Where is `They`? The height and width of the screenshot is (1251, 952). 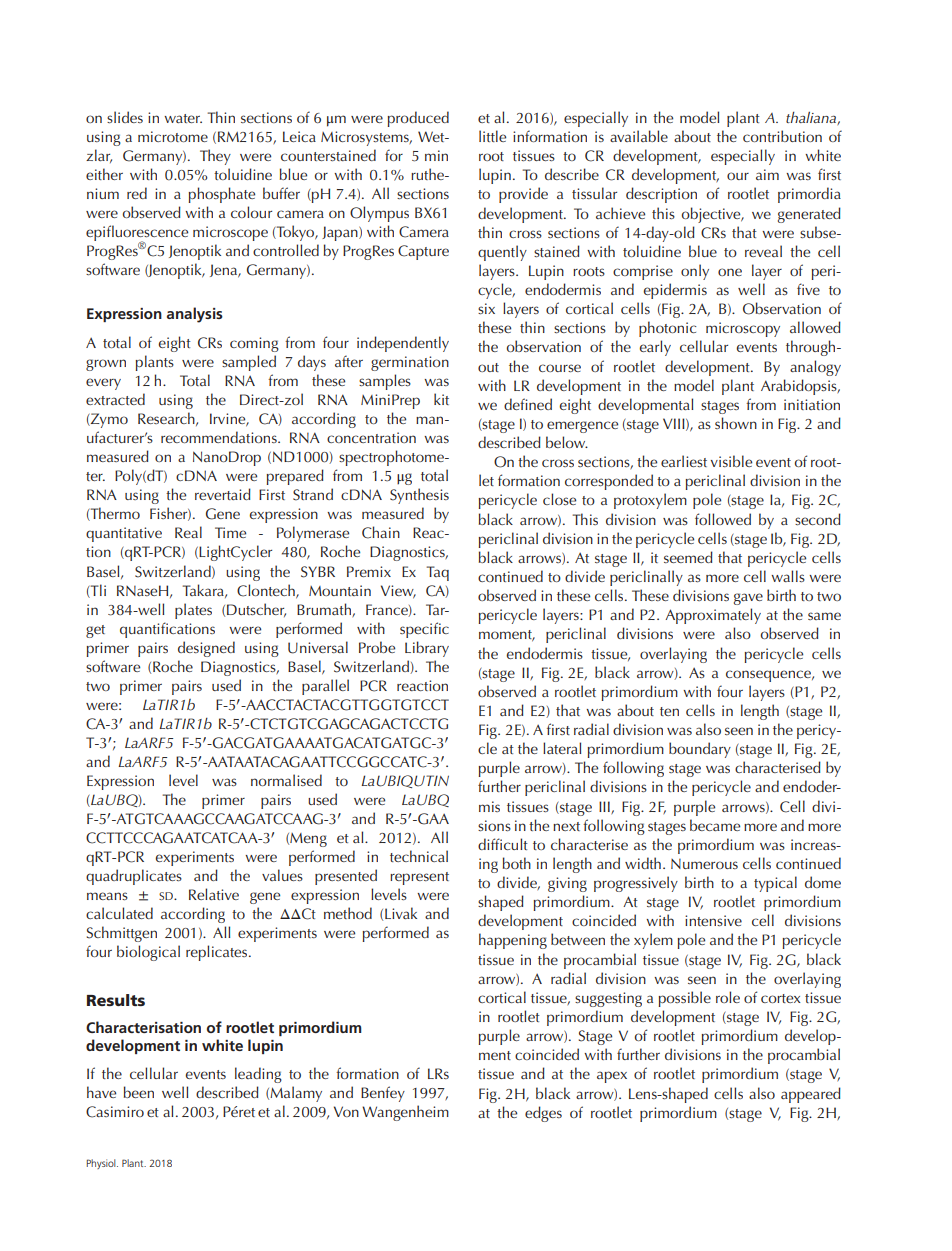 They is located at coordinates (215, 157).
